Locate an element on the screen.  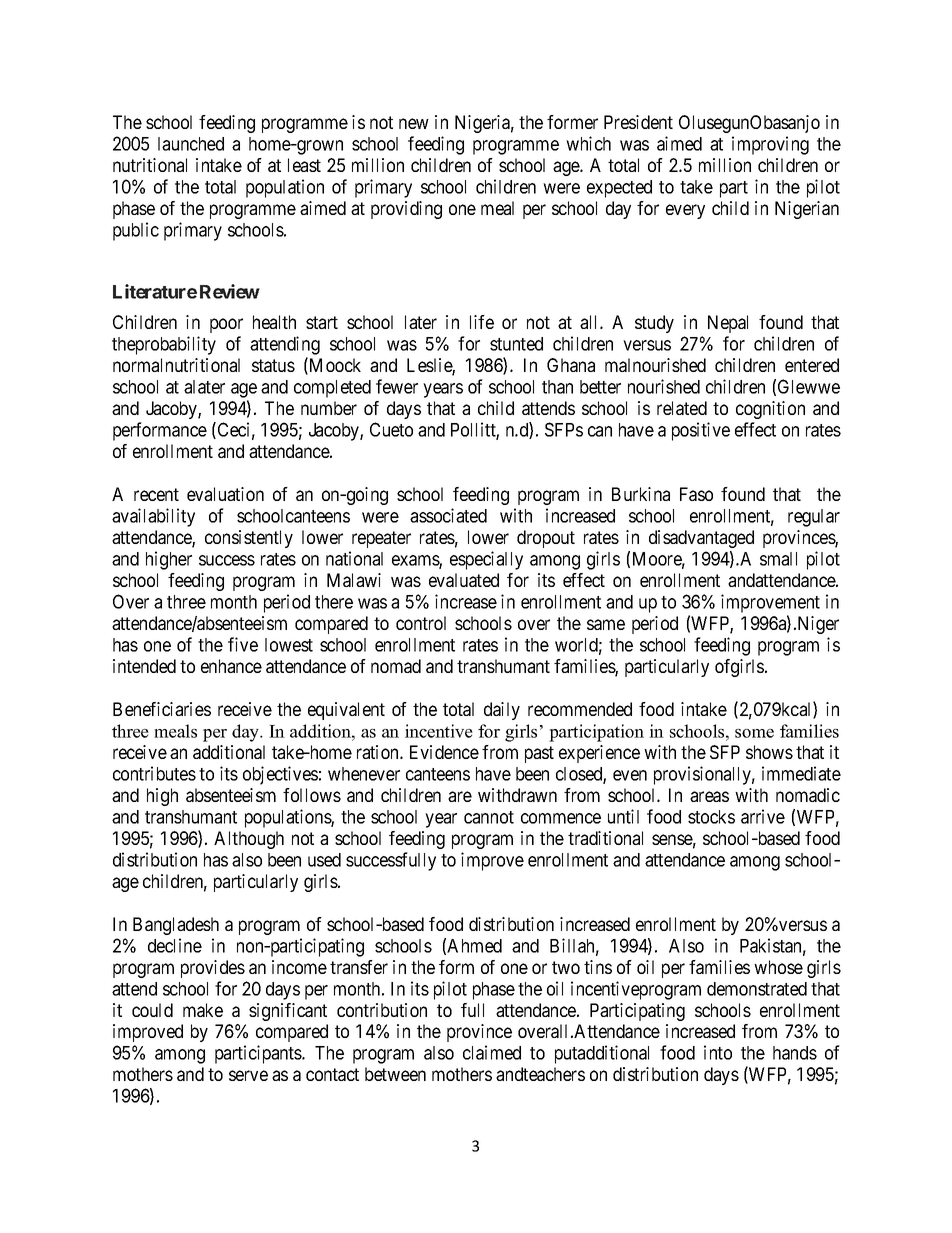
stocks is located at coordinates (711, 817).
